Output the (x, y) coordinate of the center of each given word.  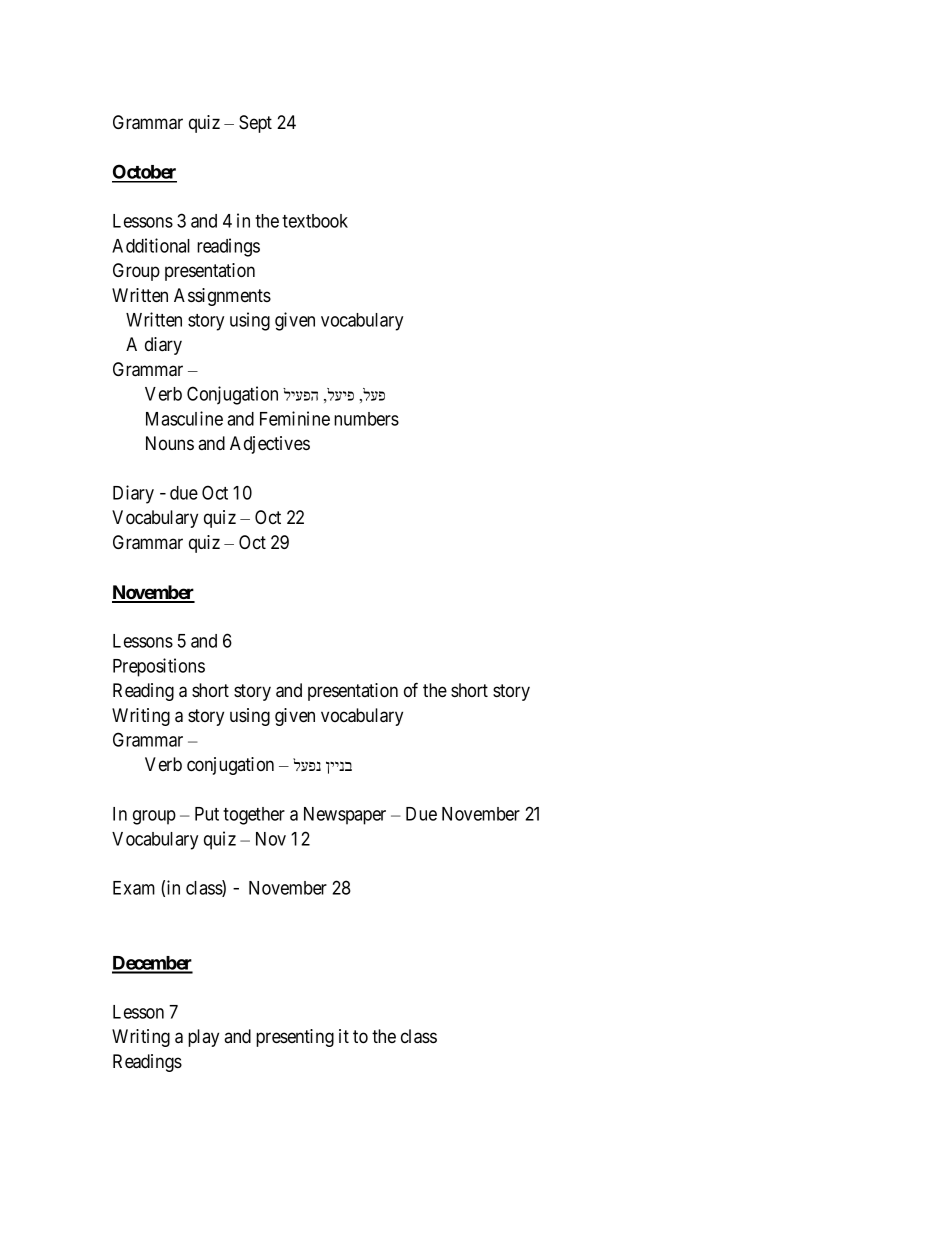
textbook (315, 221)
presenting (295, 1038)
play (203, 1038)
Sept (255, 124)
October (144, 173)
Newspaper (345, 816)
